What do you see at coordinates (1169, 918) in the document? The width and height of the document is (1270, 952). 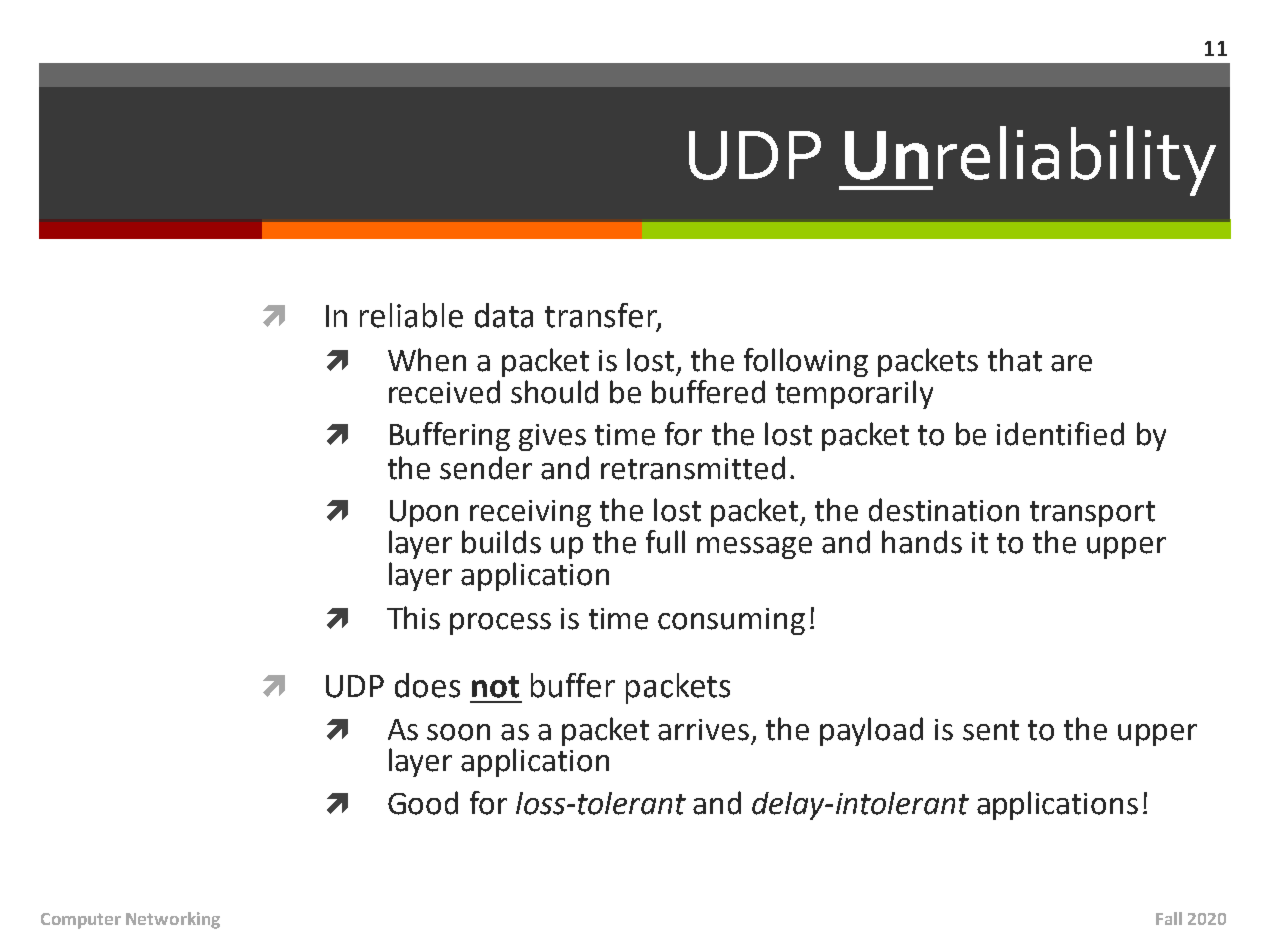 I see `Fall` at bounding box center [1169, 918].
